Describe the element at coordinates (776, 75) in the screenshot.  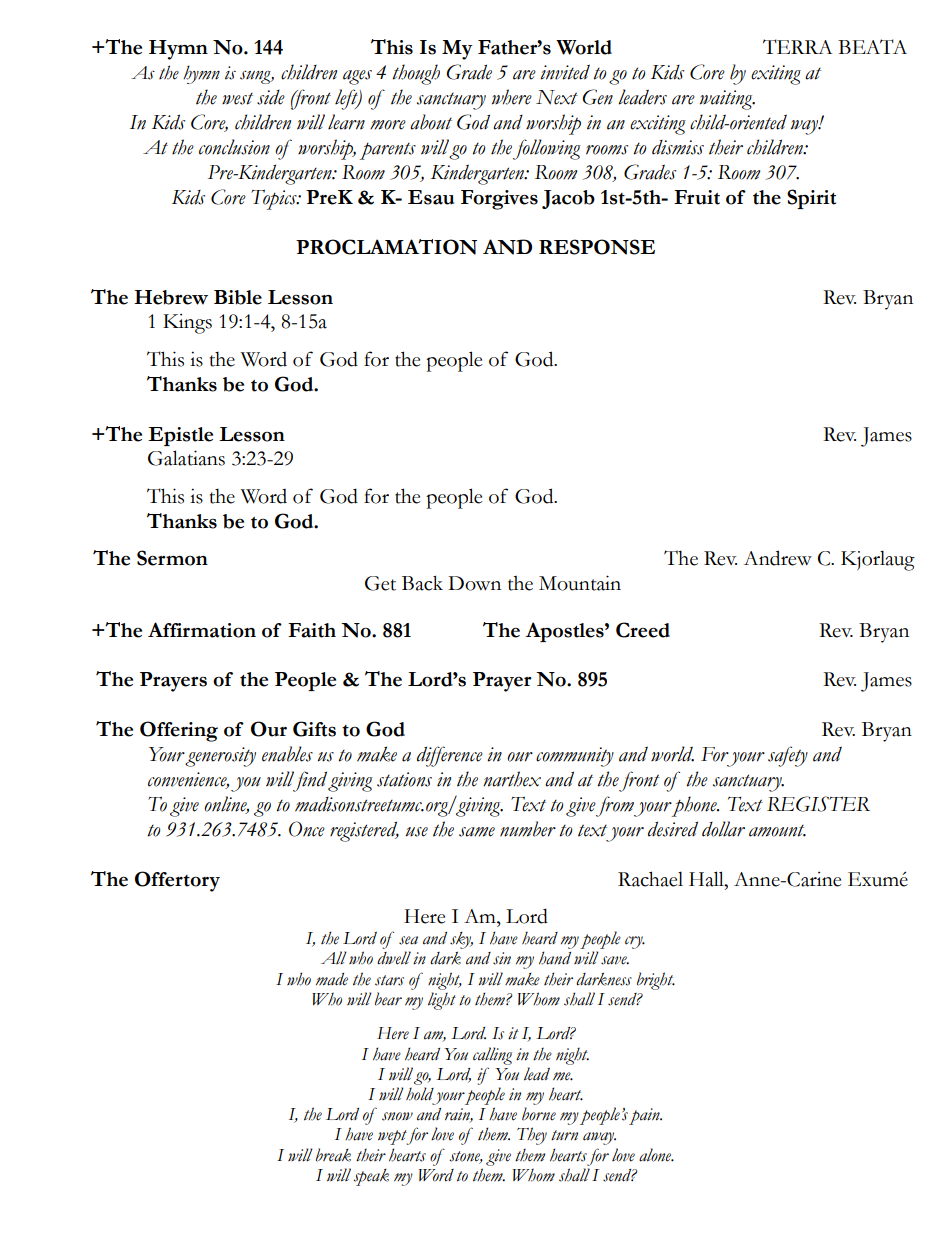
I see `exiting` at that location.
